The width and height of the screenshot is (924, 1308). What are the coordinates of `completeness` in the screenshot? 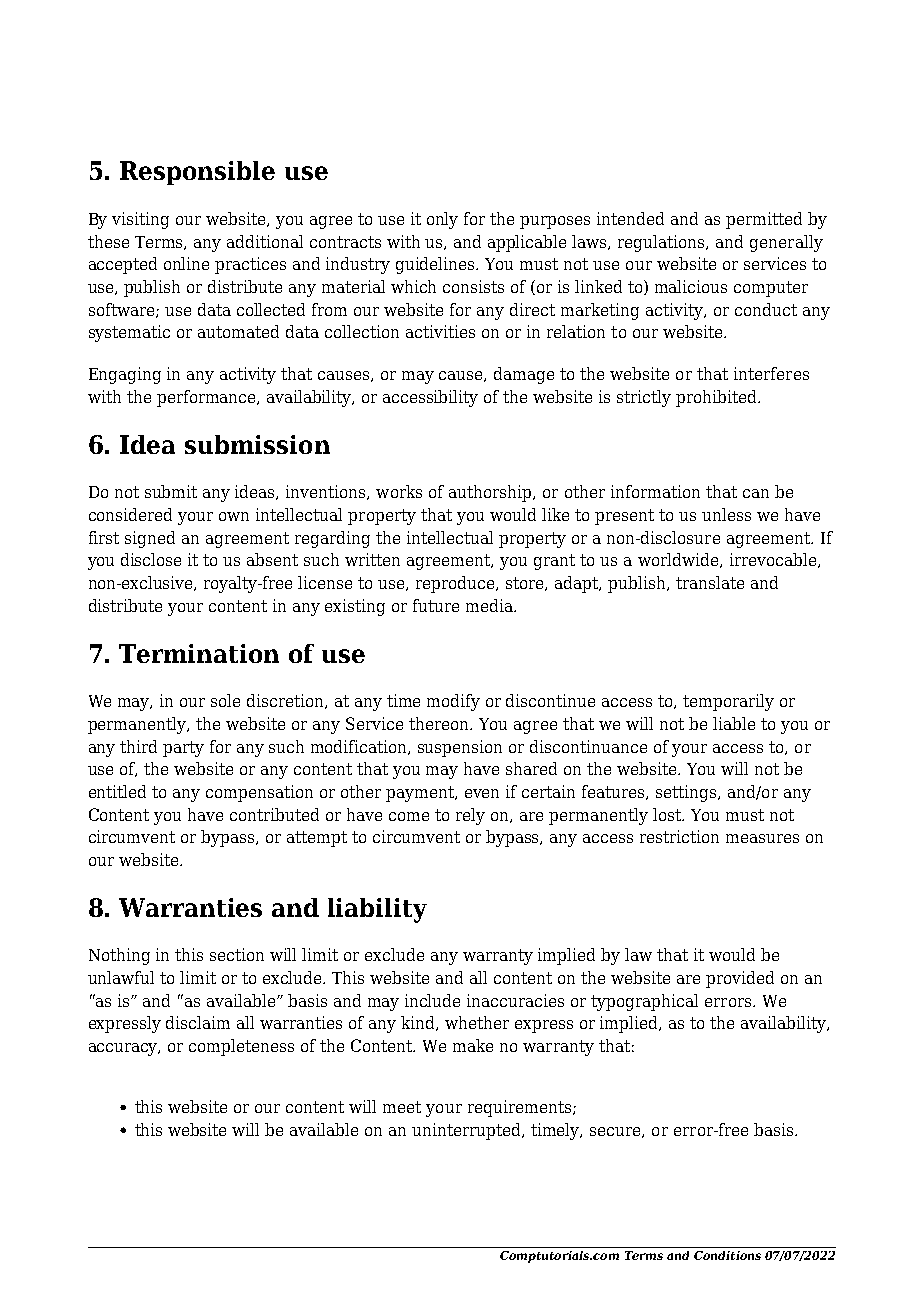 It's located at (241, 1047).
